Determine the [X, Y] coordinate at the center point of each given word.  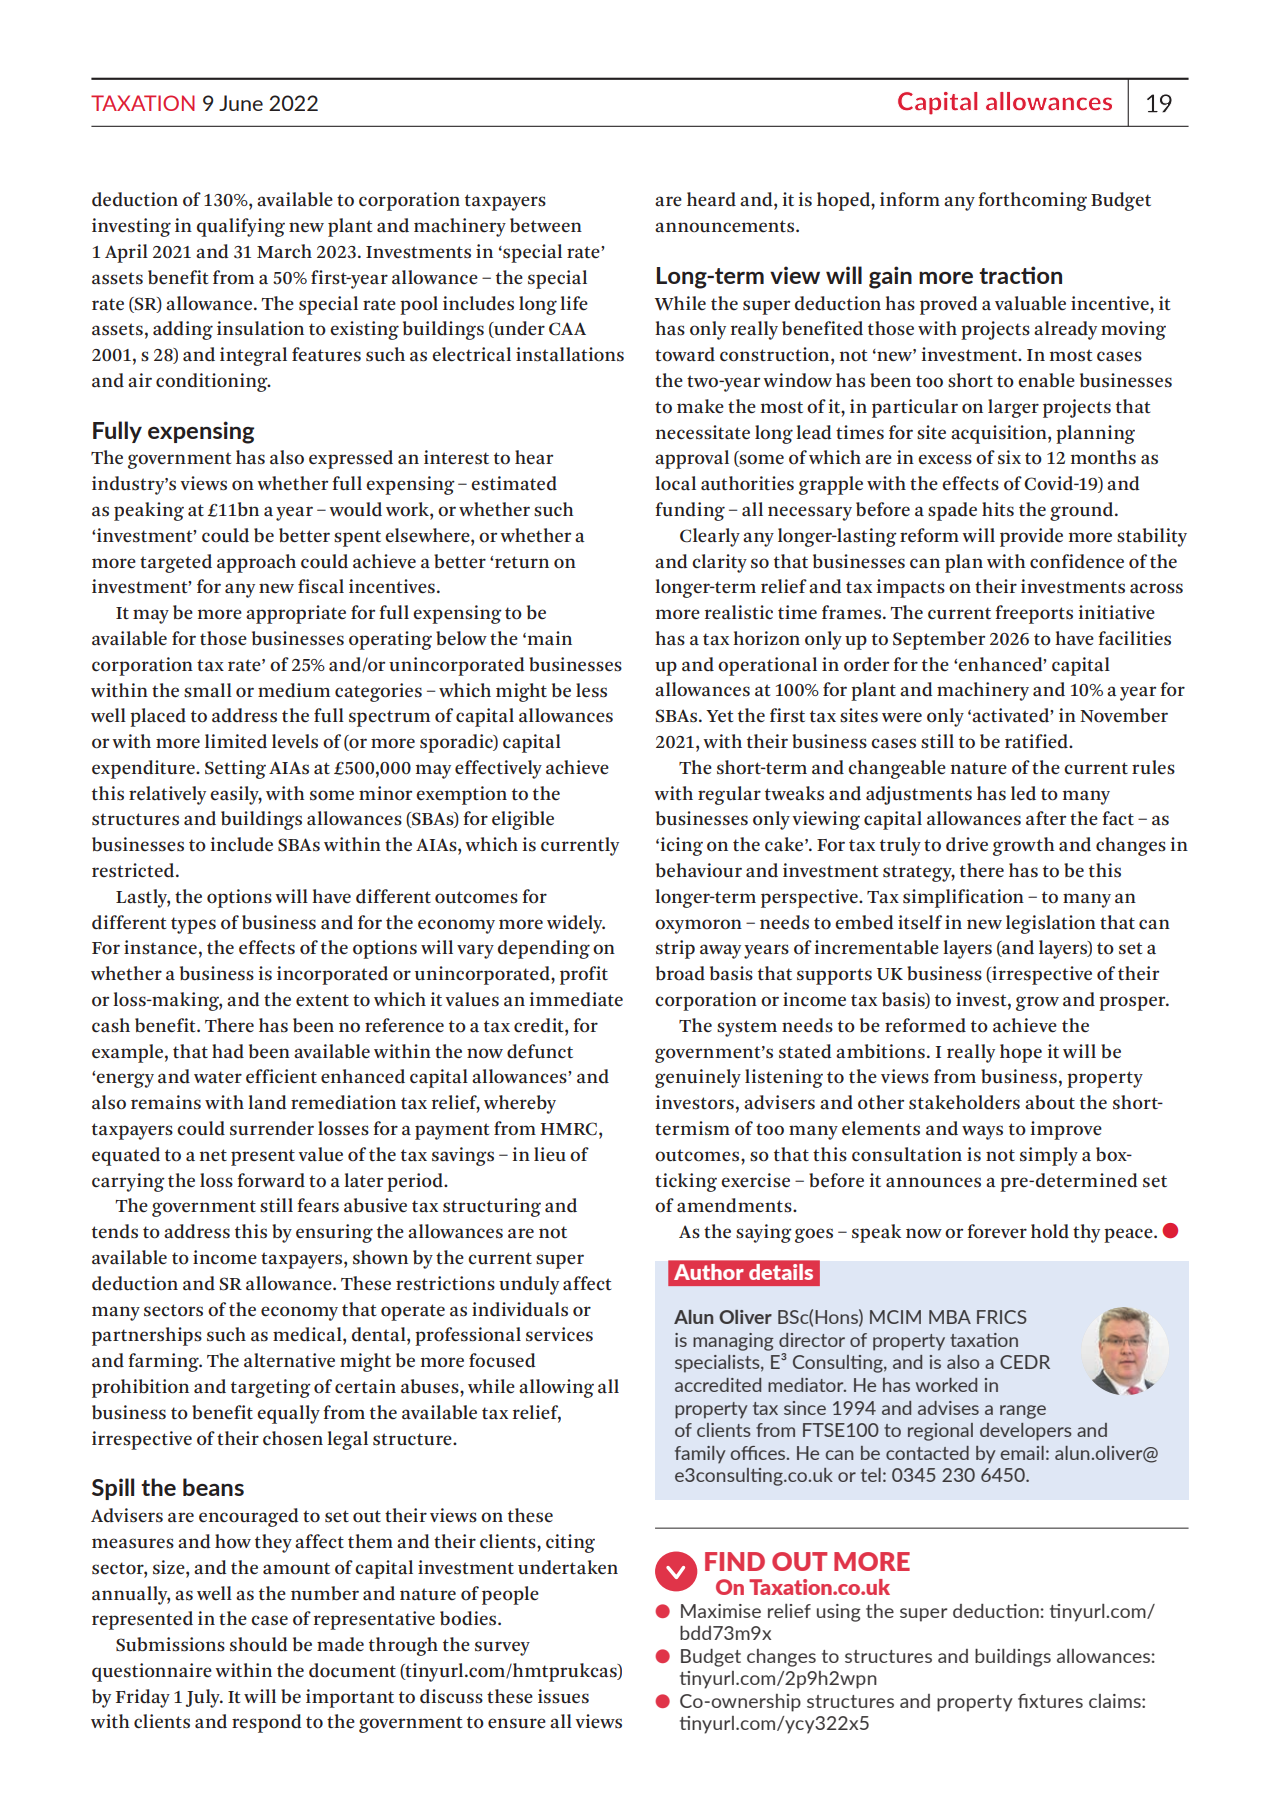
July [204, 1698]
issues [563, 1696]
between [546, 225]
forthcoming [1032, 201]
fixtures [1050, 1701]
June [241, 103]
